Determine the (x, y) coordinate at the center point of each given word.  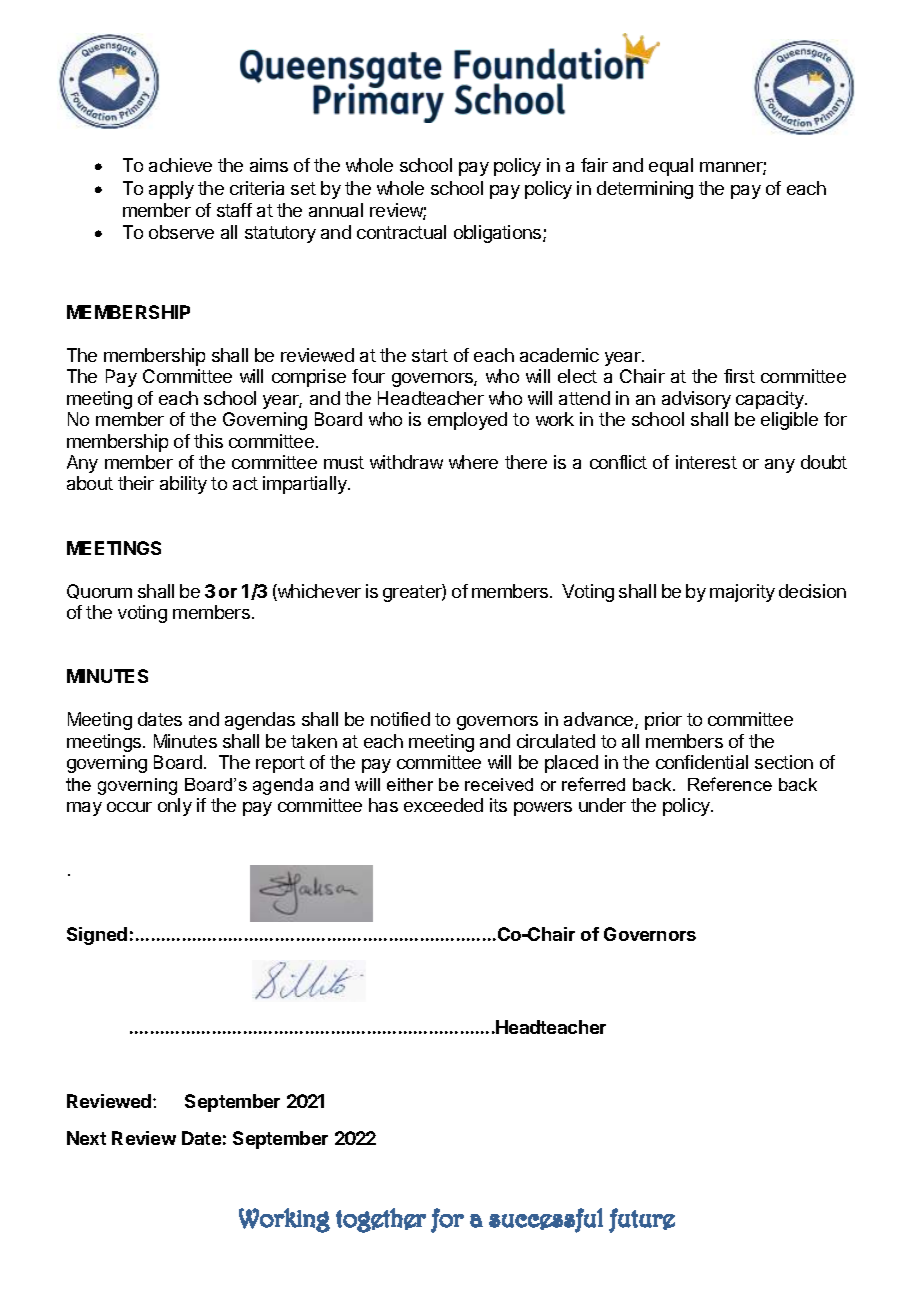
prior (663, 721)
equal (671, 167)
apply (171, 190)
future (642, 1220)
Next (86, 1138)
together (381, 1220)
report (280, 764)
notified (400, 719)
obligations (499, 234)
